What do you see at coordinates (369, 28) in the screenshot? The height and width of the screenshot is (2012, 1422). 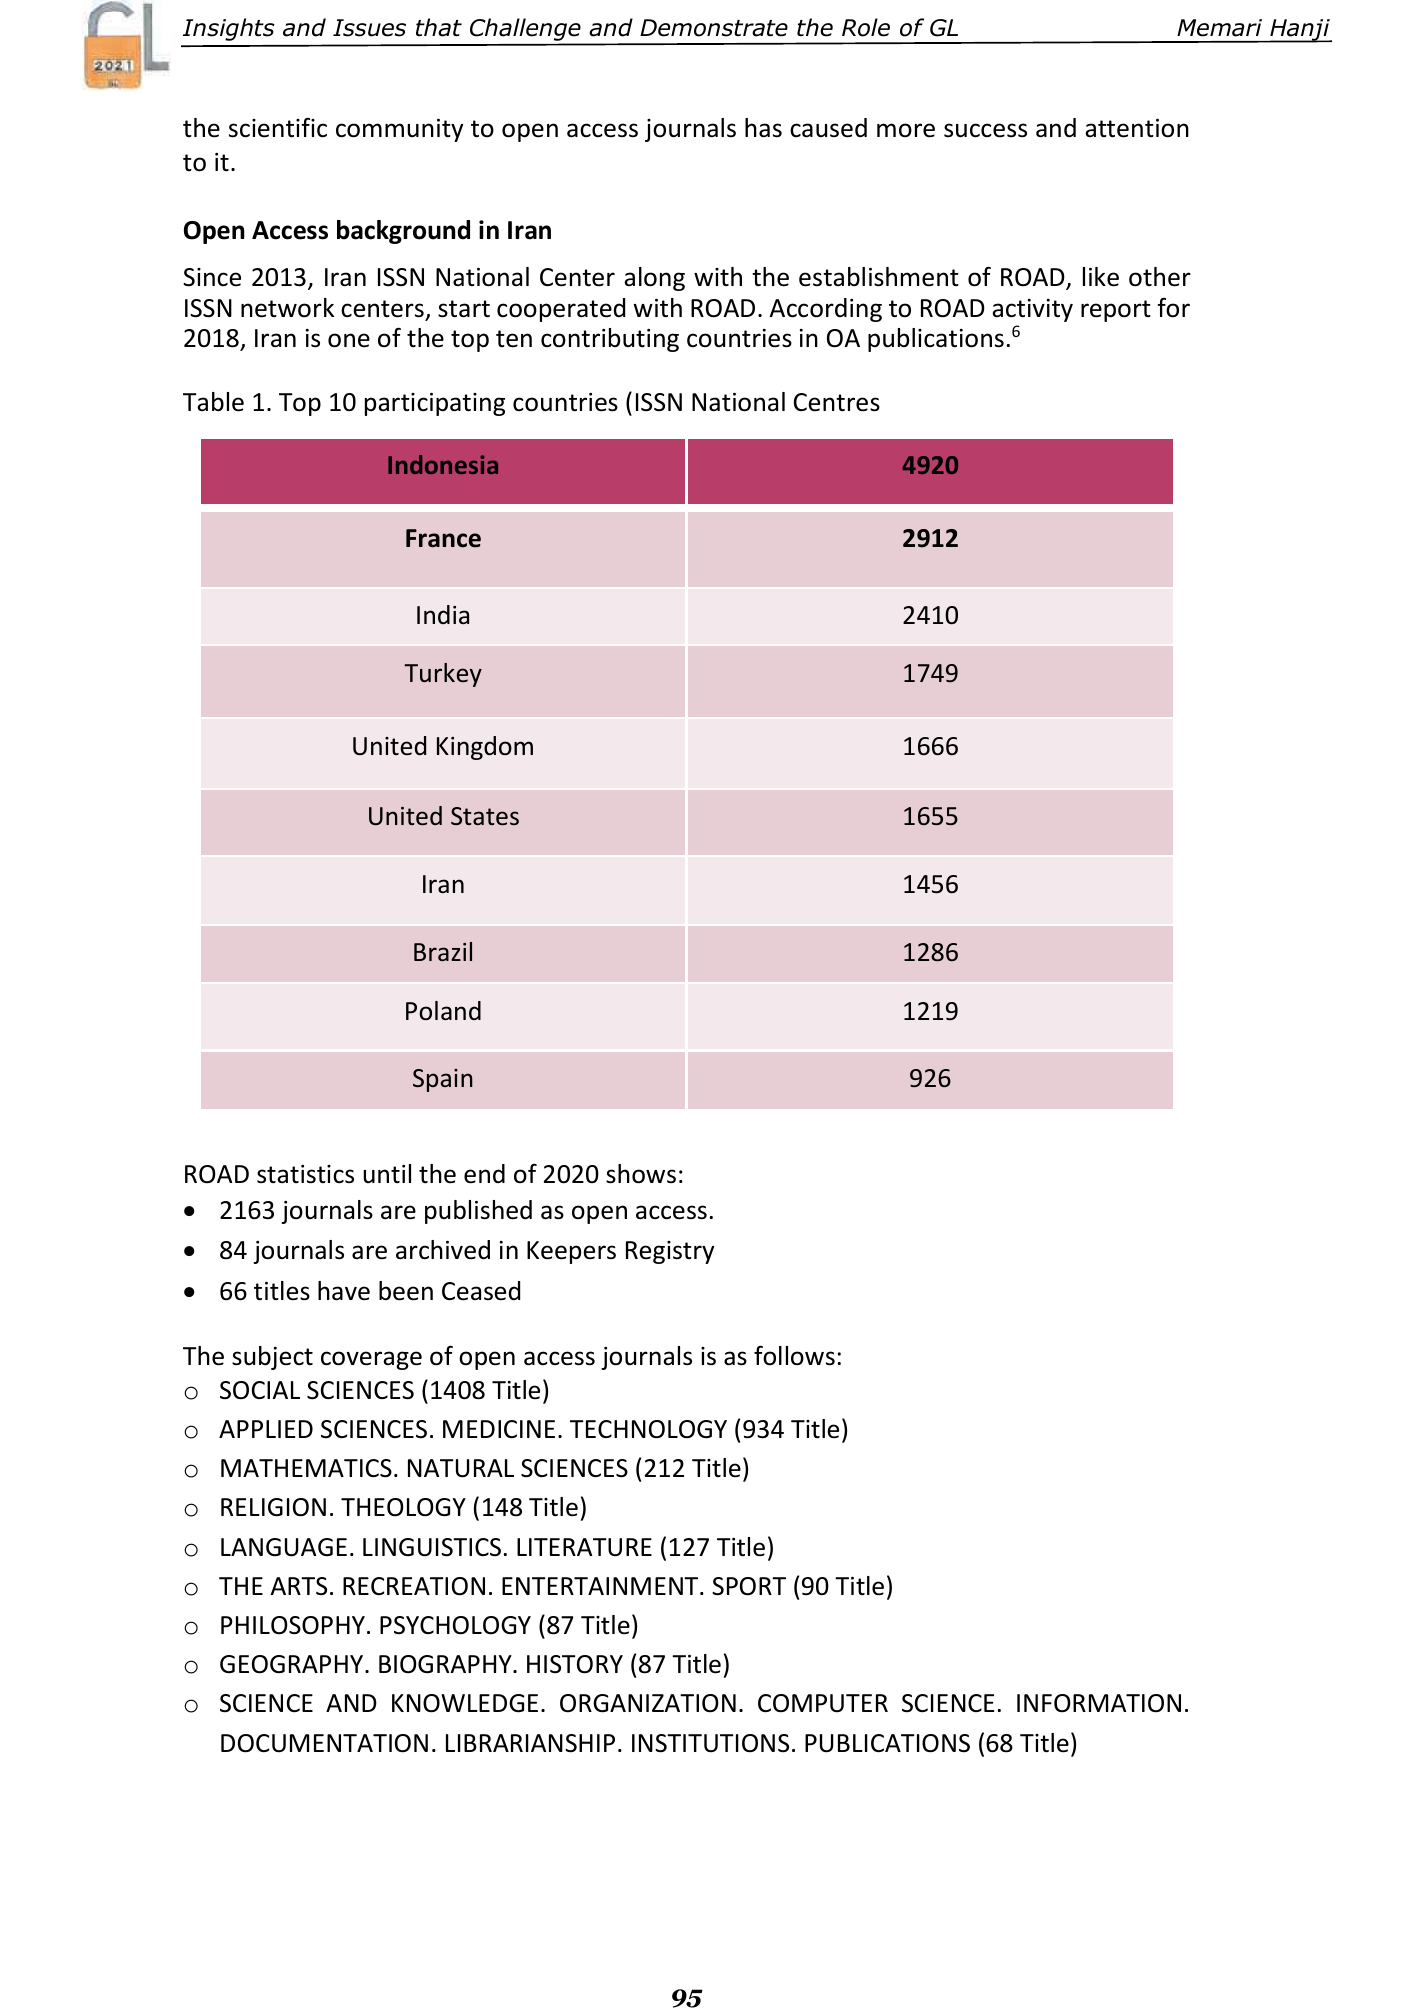 I see `Issues` at bounding box center [369, 28].
